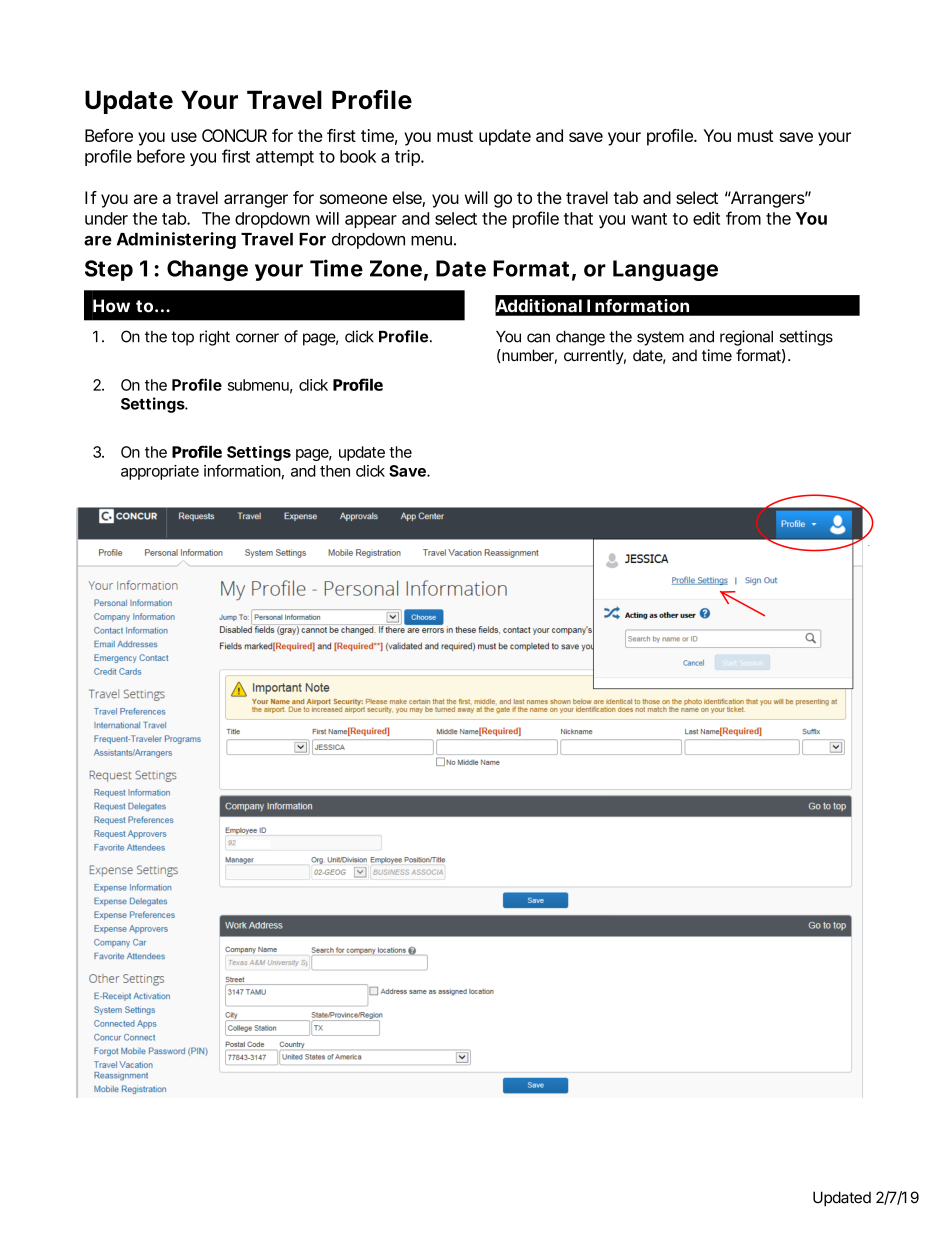 This page has height=1233, width=952. What do you see at coordinates (176, 240) in the page?
I see `Administering` at bounding box center [176, 240].
